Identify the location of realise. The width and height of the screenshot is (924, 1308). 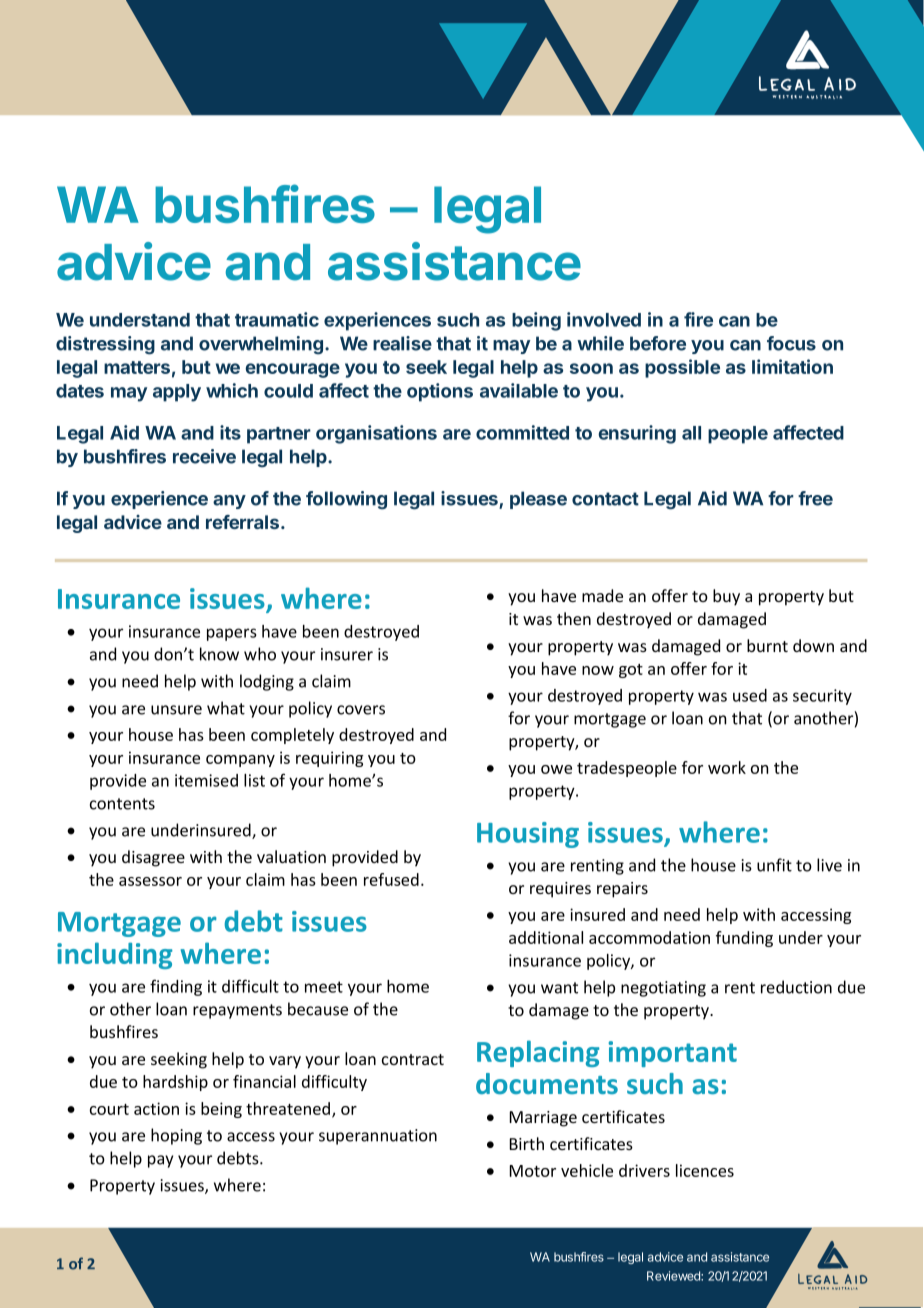
(402, 343).
